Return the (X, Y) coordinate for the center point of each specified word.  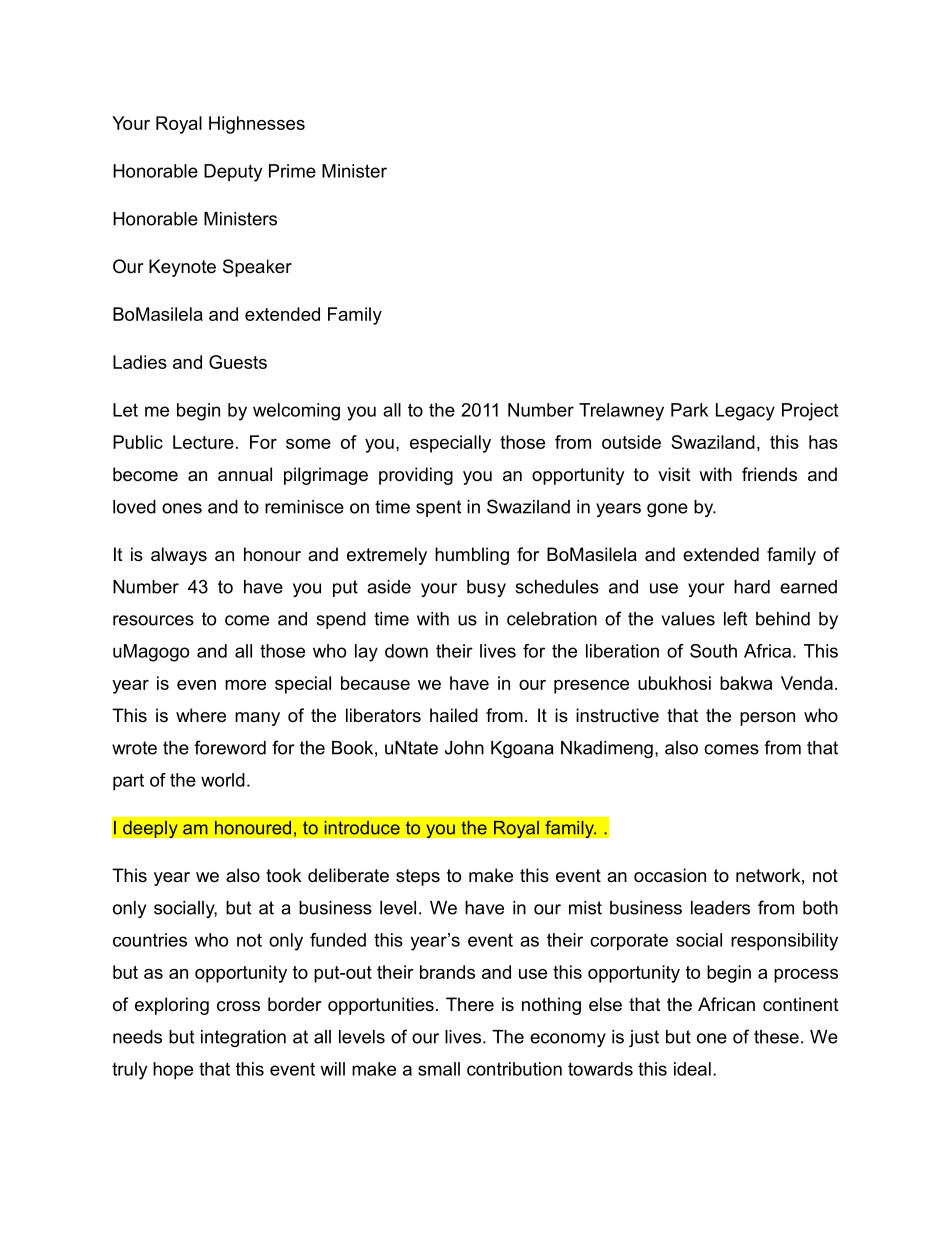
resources (153, 620)
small (439, 1069)
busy (486, 588)
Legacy (745, 412)
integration (243, 1038)
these (776, 1037)
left (735, 618)
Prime (292, 171)
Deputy (233, 173)
